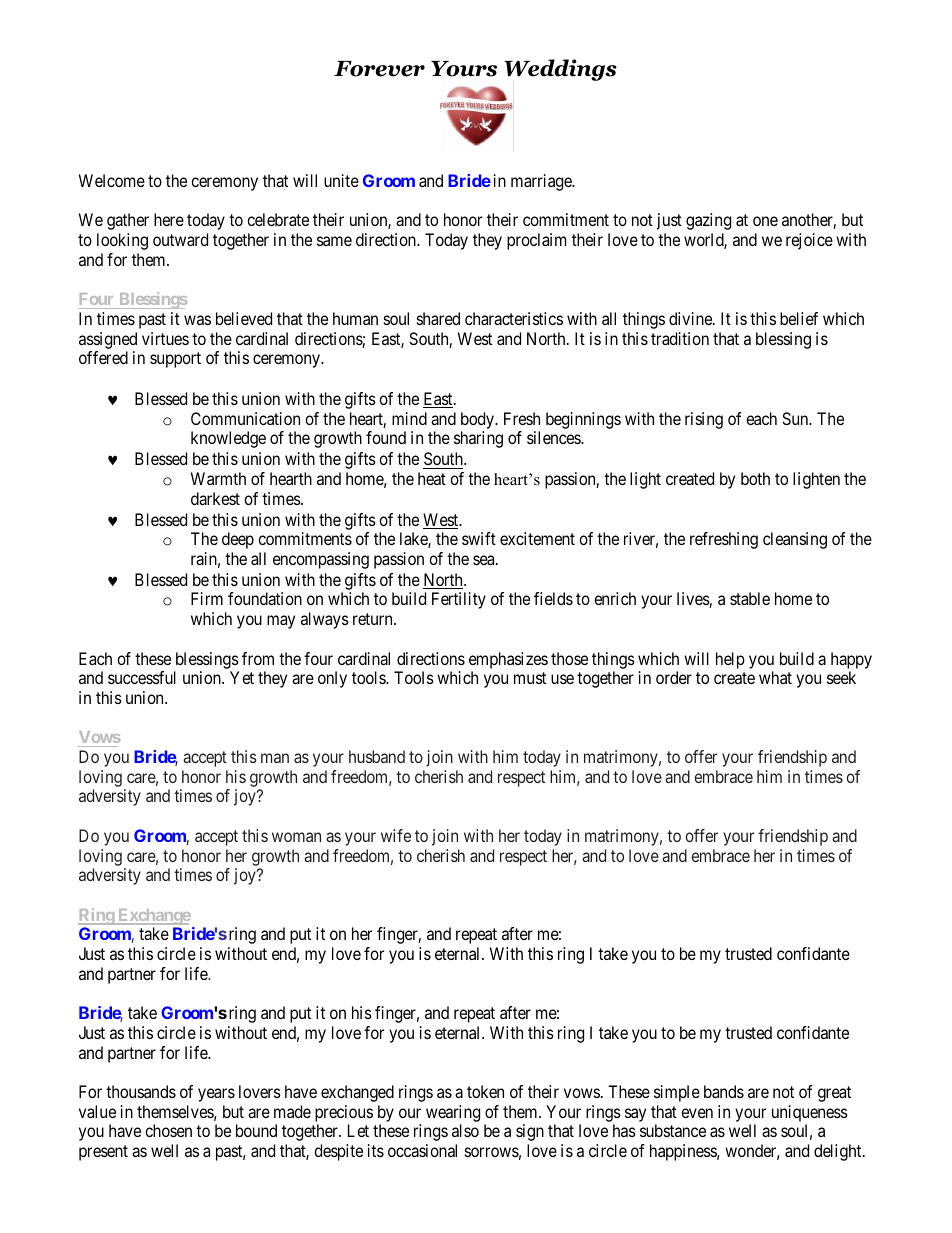  Describe the element at coordinates (799, 318) in the document. I see `belief` at that location.
